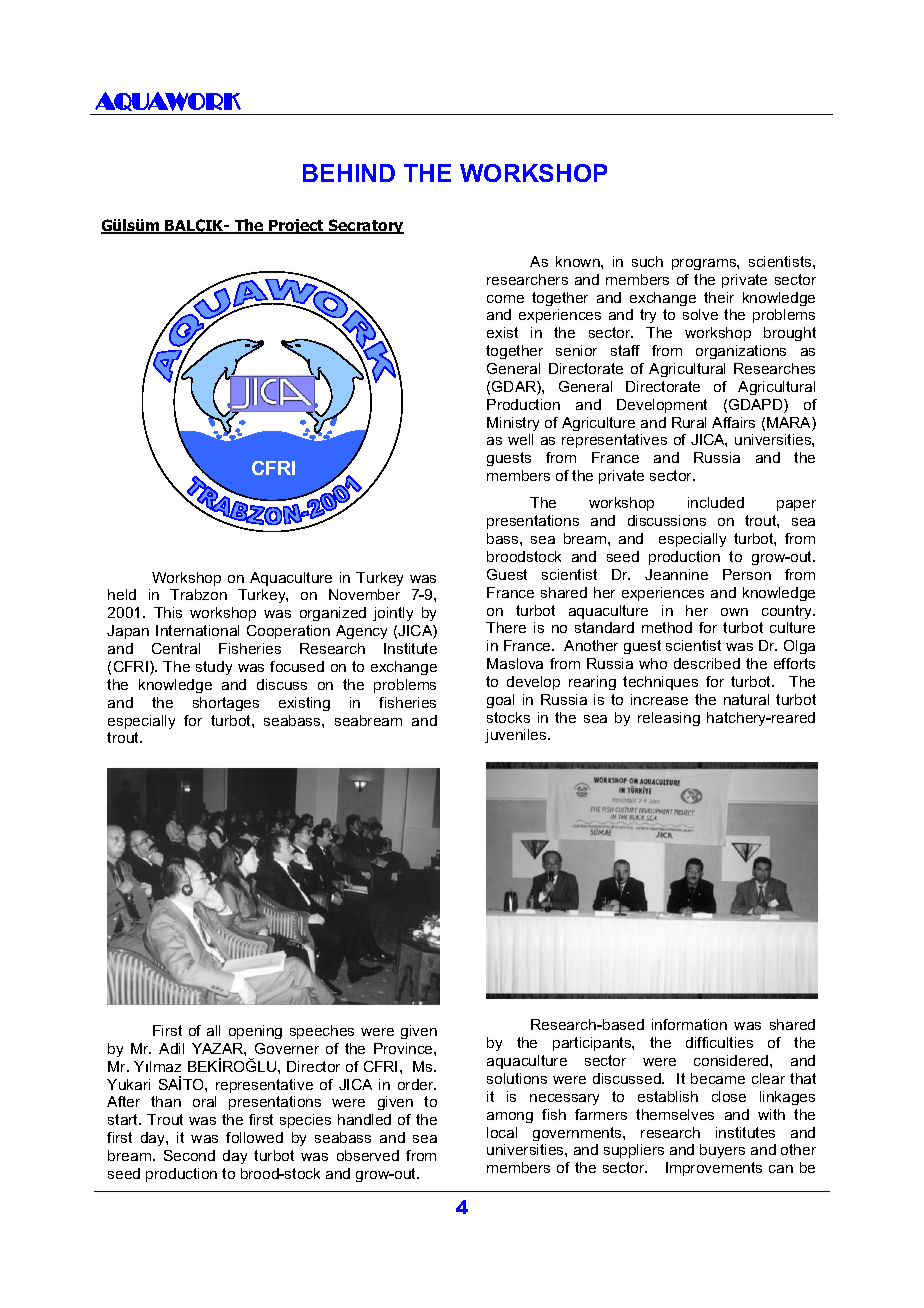 This image has height=1308, width=924. I want to click on described, so click(707, 663).
